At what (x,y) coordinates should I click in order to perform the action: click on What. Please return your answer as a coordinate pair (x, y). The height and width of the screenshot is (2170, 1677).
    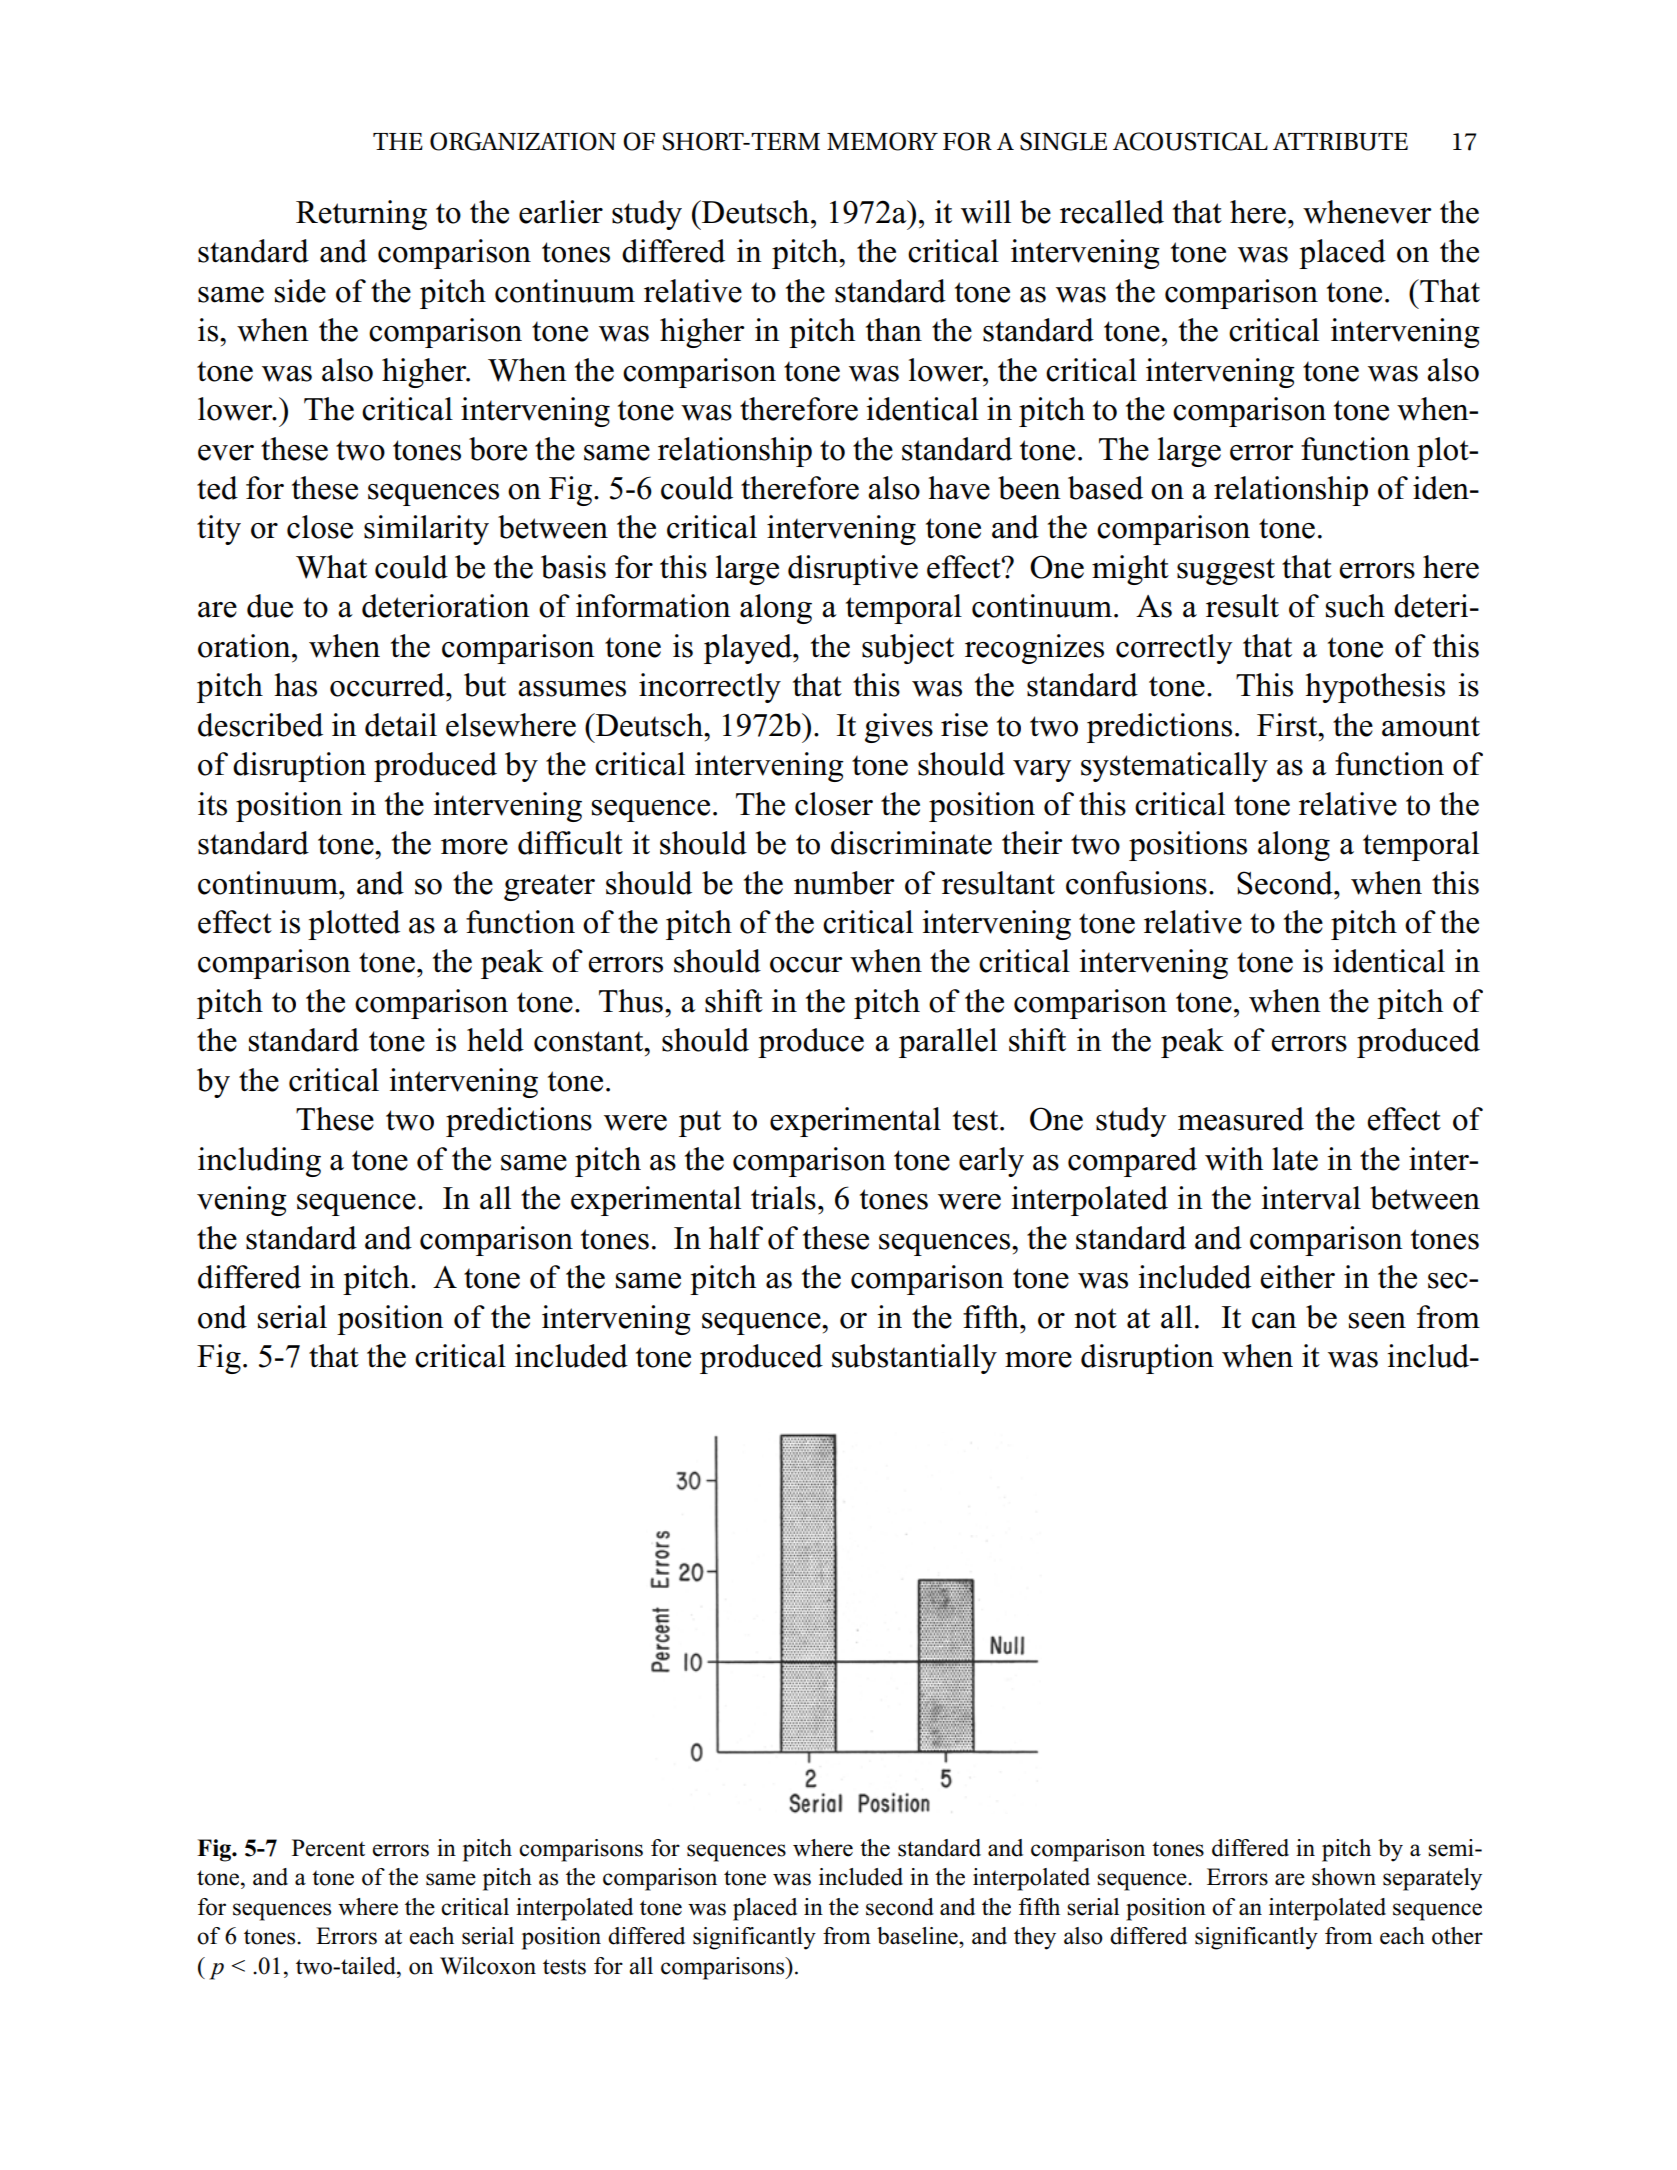
    Looking at the image, I should click on (331, 567).
